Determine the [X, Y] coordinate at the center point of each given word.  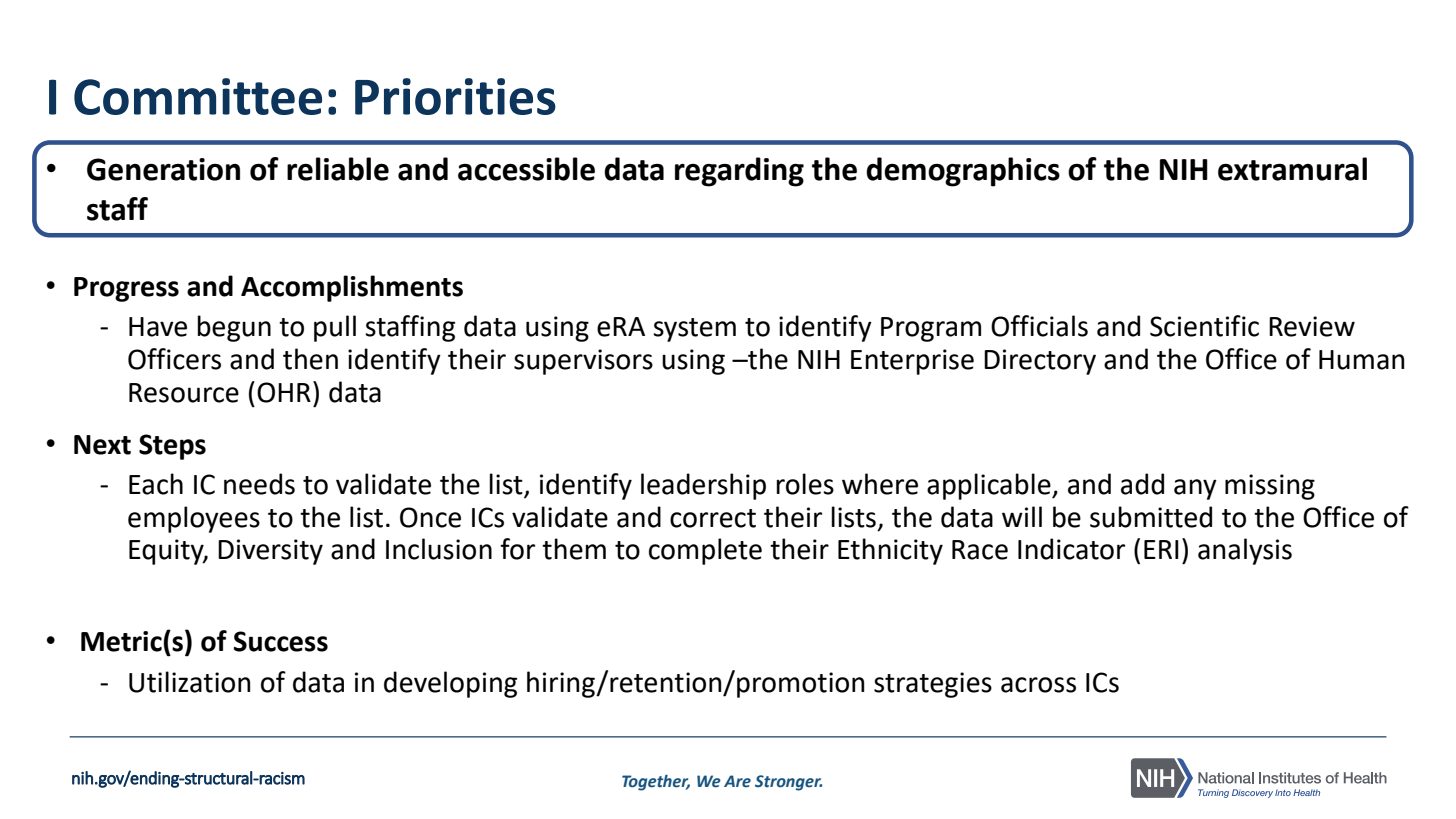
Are [737, 781]
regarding [739, 172]
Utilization [190, 682]
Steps [172, 447]
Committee [198, 96]
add [1142, 484]
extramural [1292, 169]
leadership [703, 486]
